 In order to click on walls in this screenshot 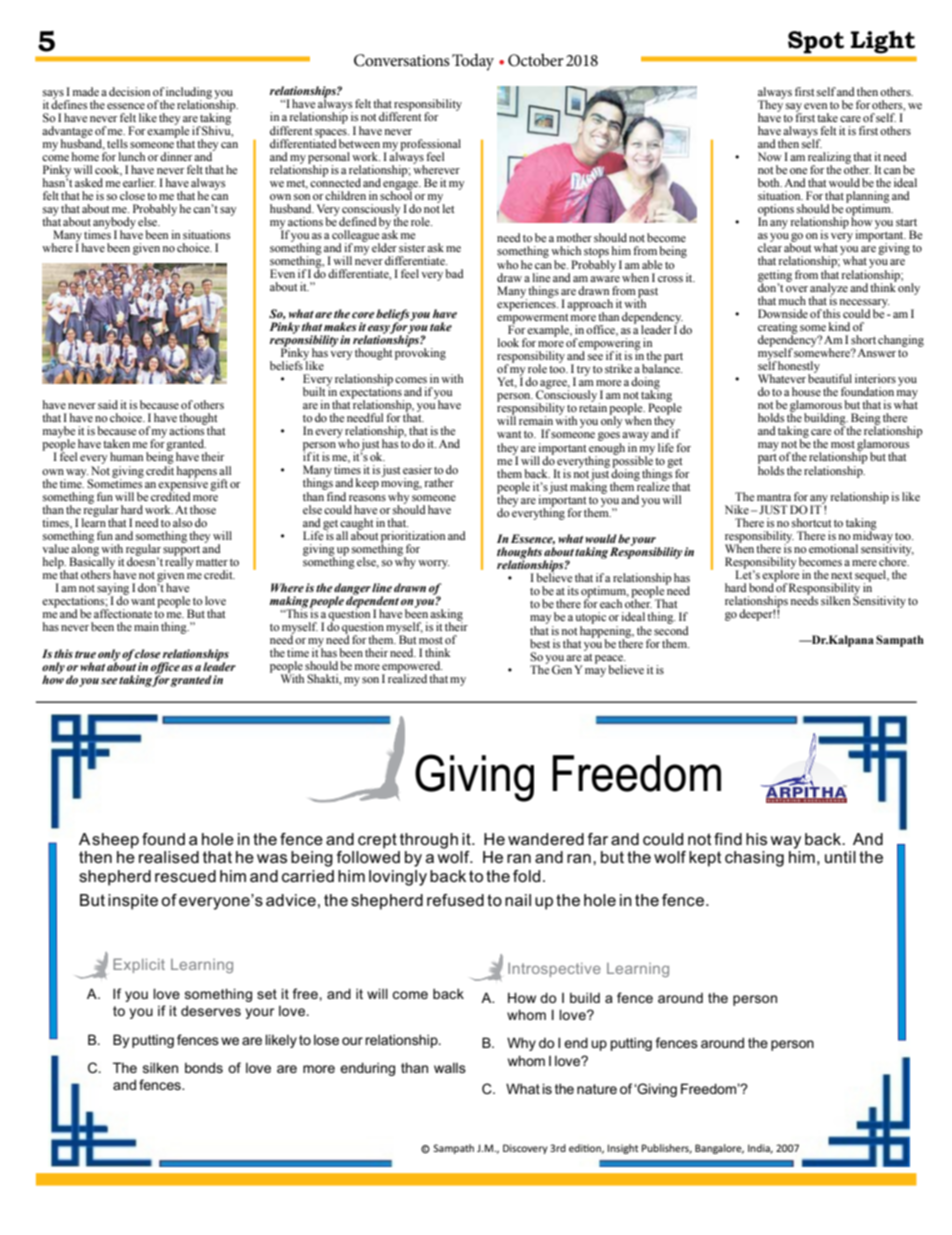, I will do `click(450, 1068)`.
